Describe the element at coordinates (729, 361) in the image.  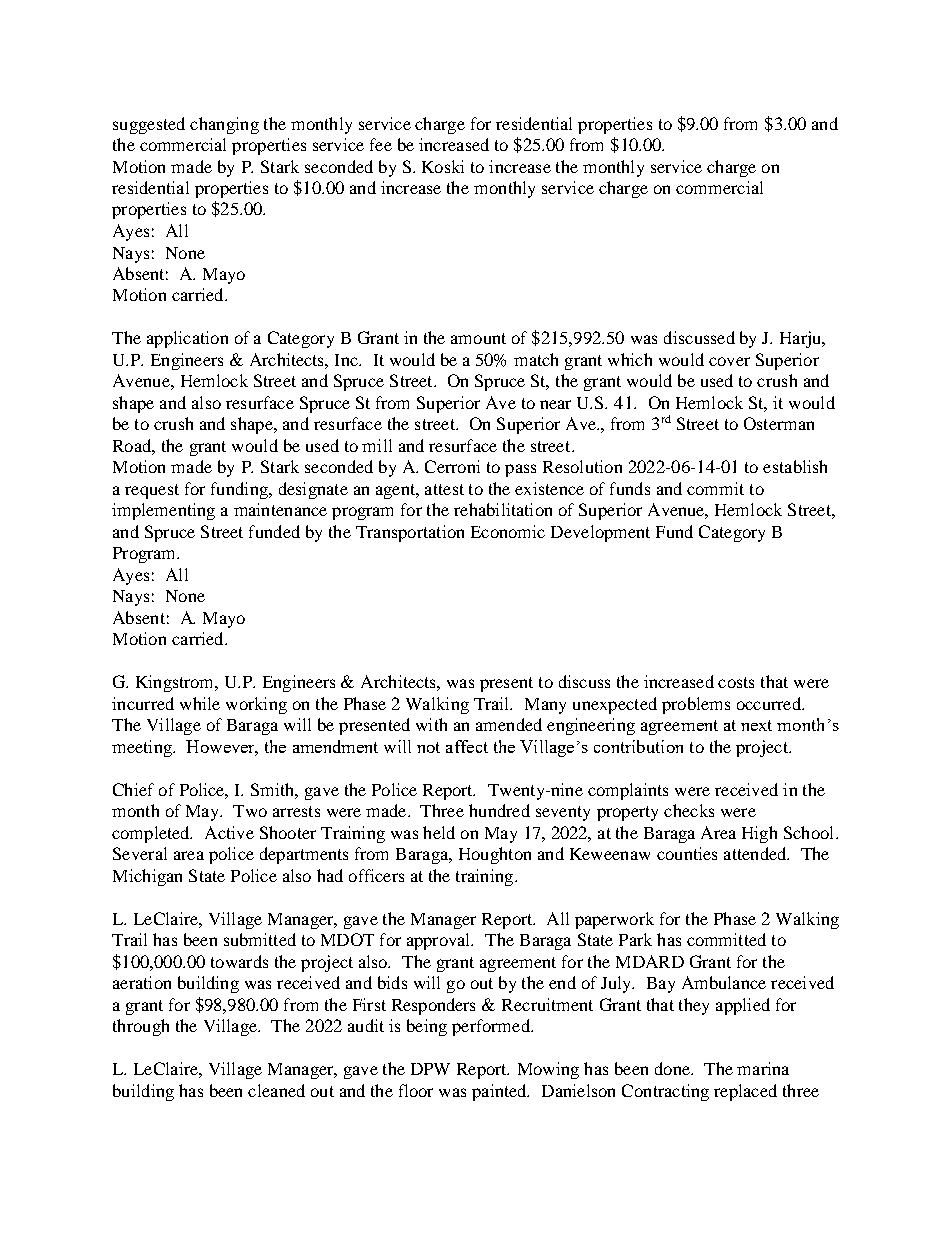
I see `cover` at that location.
